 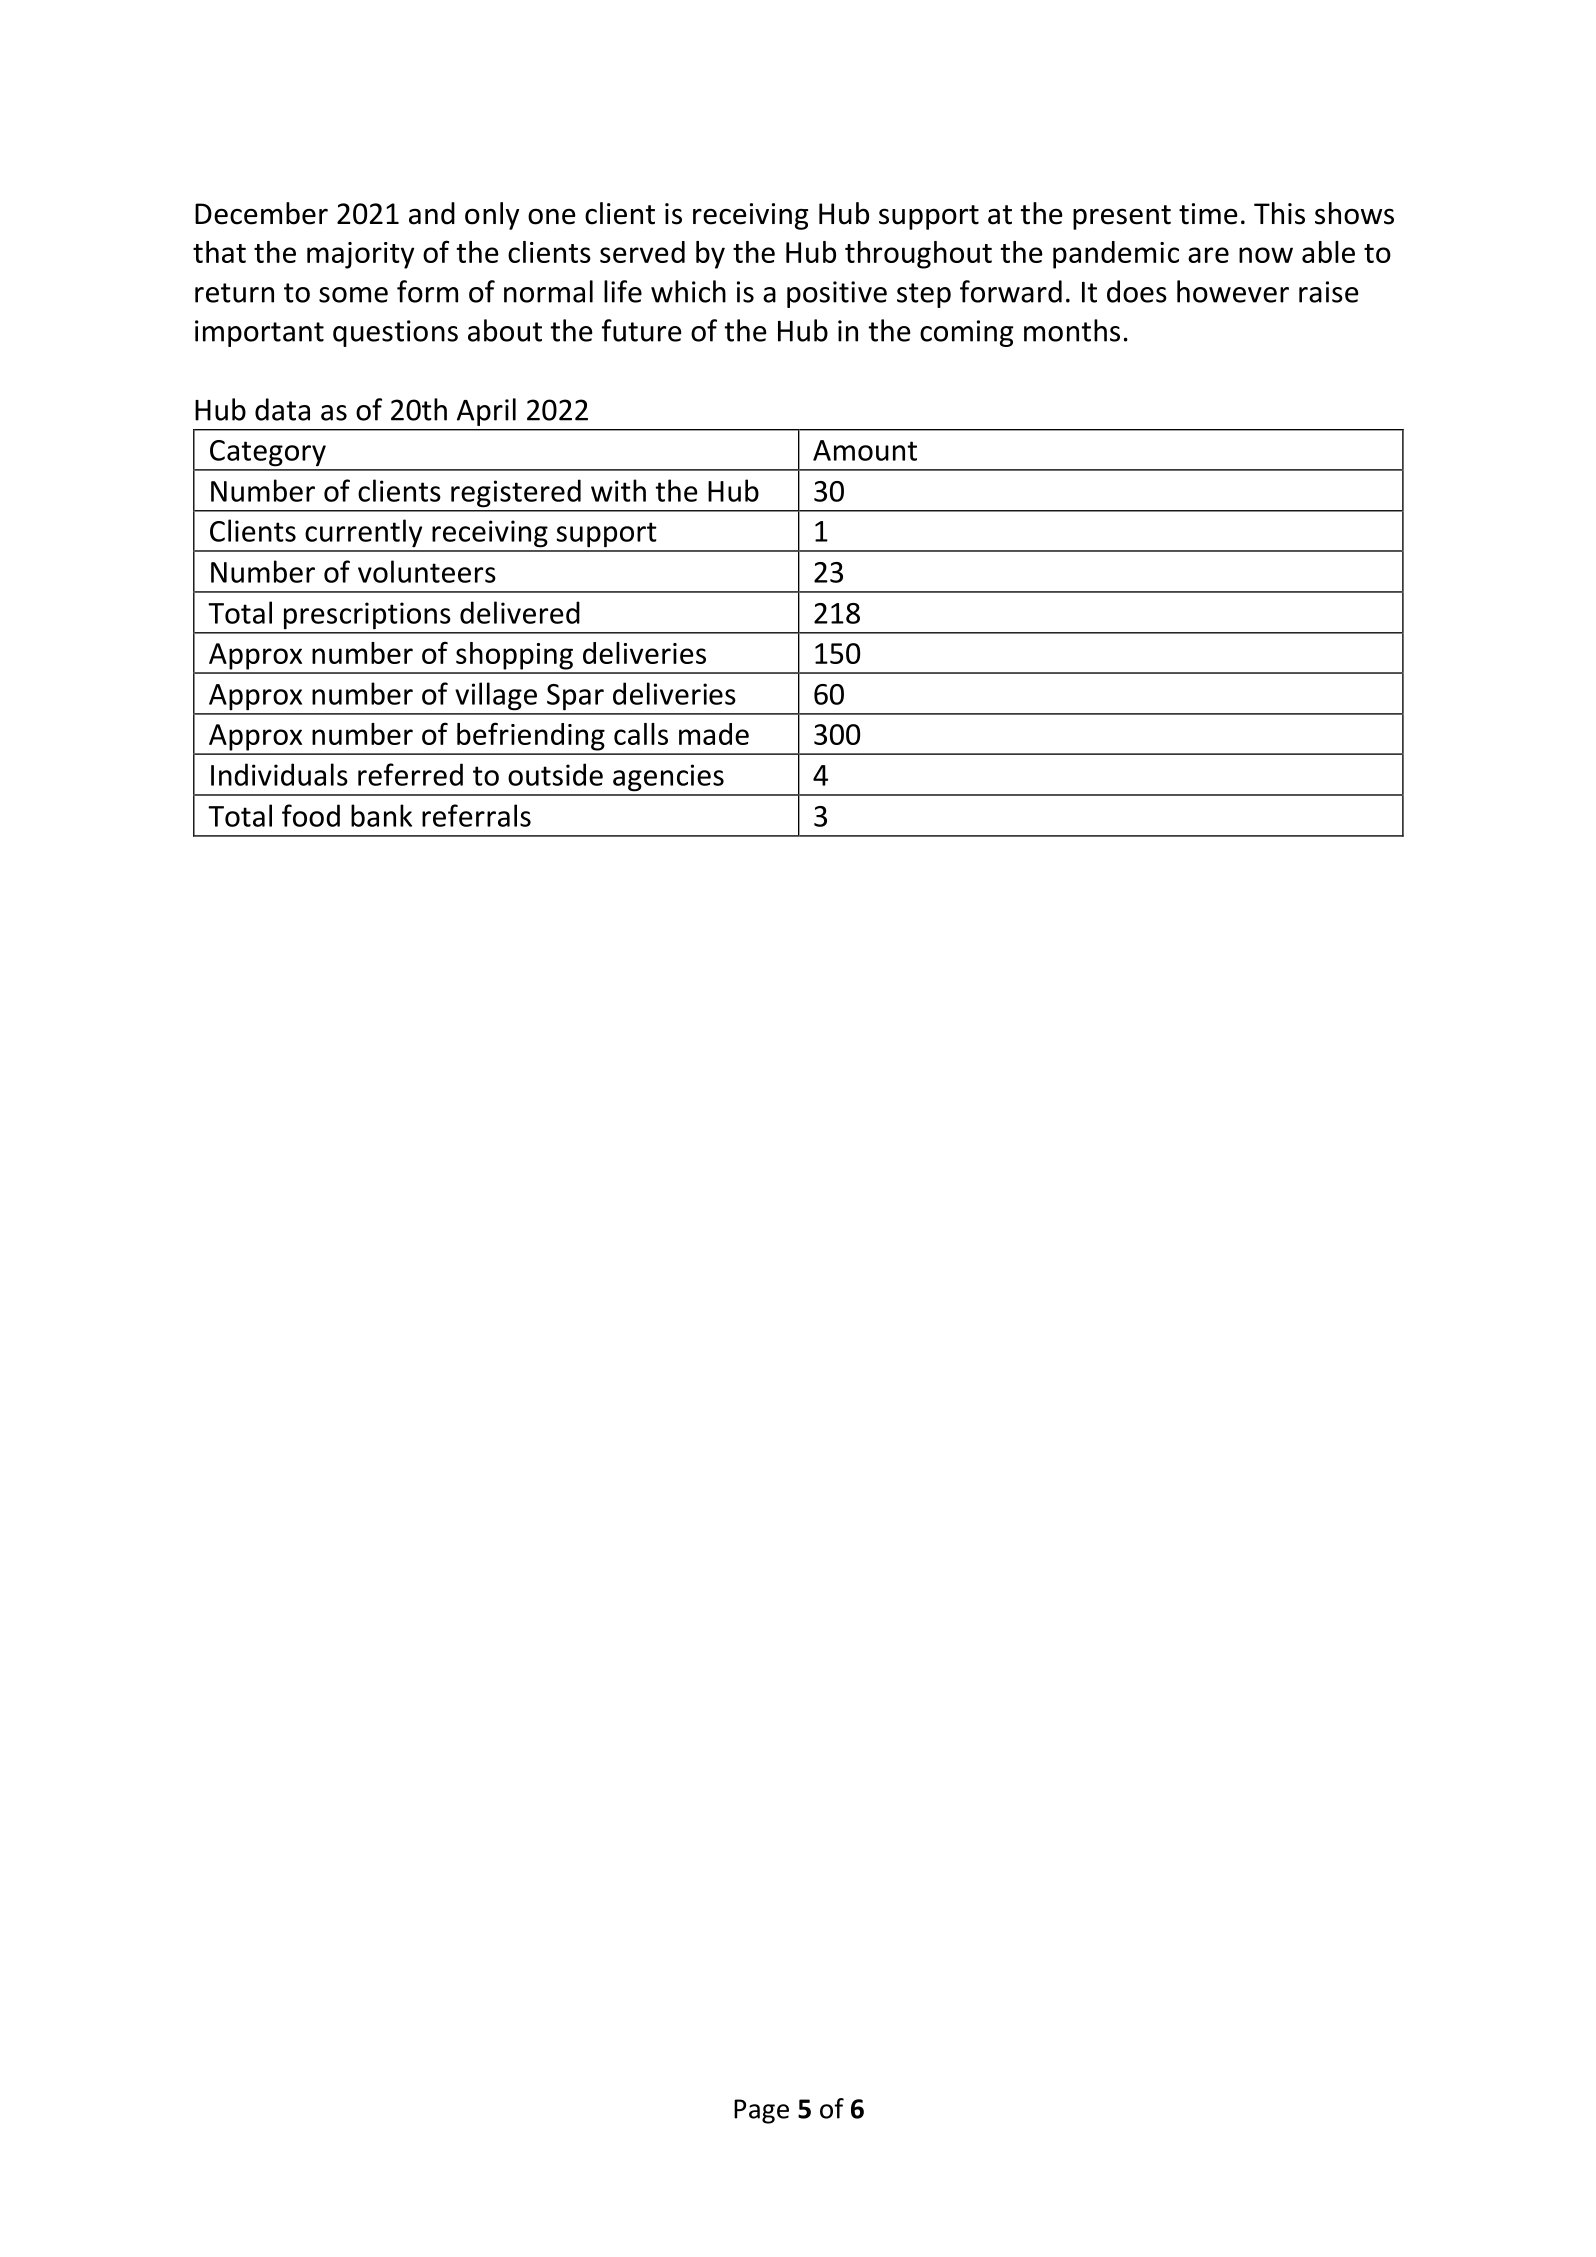 What do you see at coordinates (761, 2111) in the document?
I see `Page` at bounding box center [761, 2111].
